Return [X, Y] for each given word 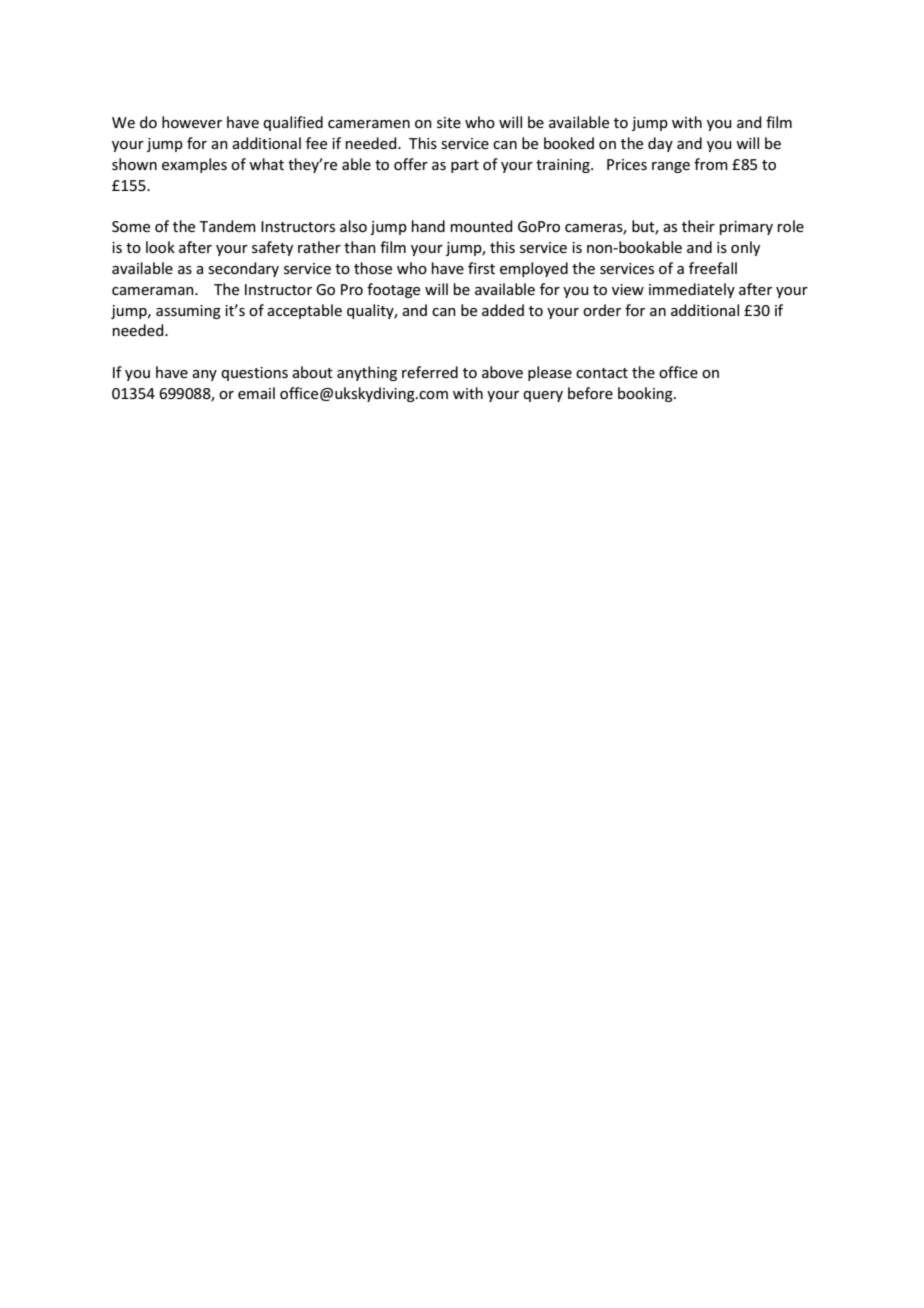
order [602, 310]
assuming [188, 312]
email [256, 393]
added [503, 310]
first [481, 268]
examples [194, 165]
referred [430, 372]
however [192, 122]
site [449, 122]
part [465, 166]
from [711, 164]
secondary [243, 269]
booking [646, 394]
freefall [713, 268]
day [660, 144]
